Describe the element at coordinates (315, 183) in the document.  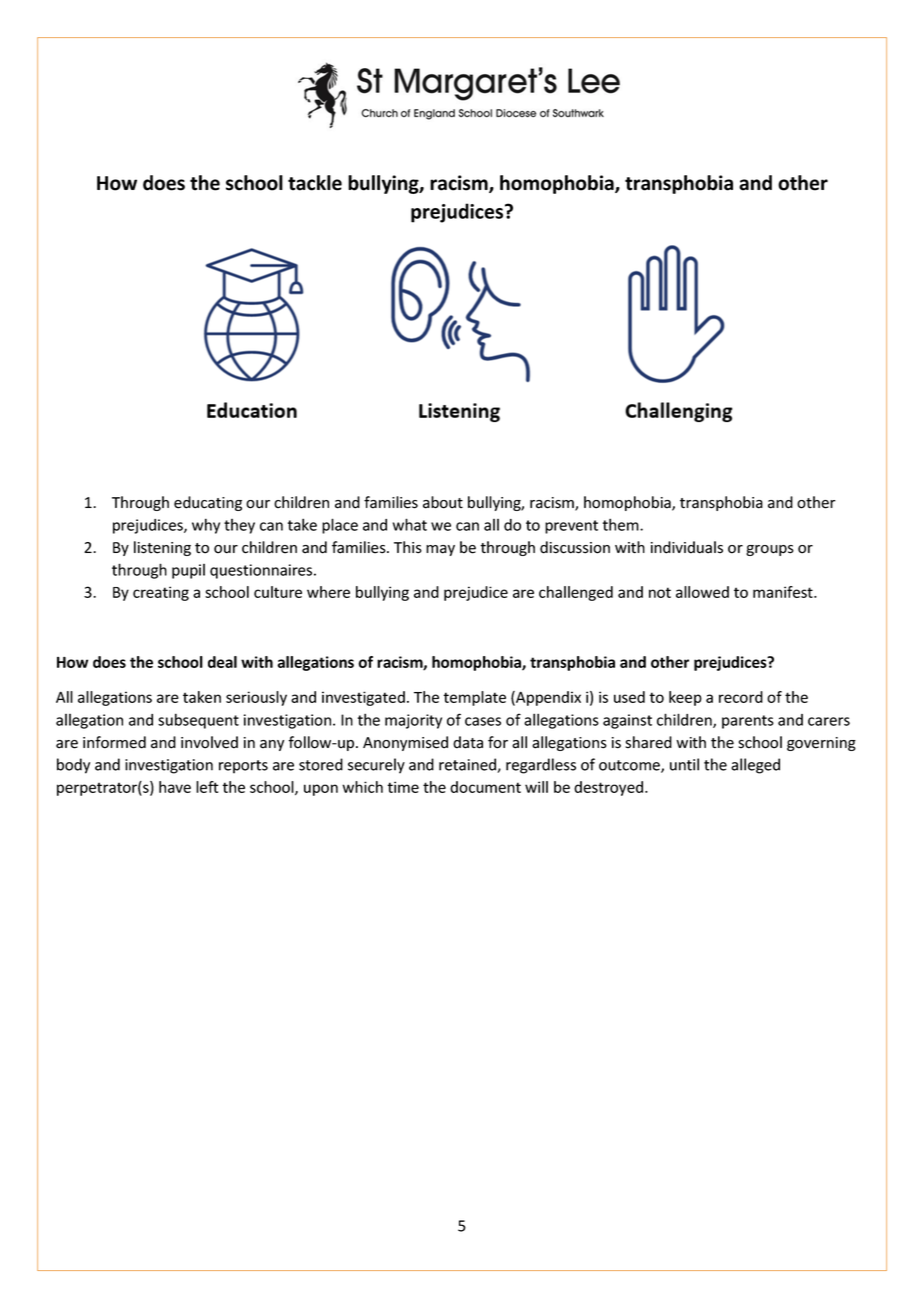
I see `tackle` at that location.
